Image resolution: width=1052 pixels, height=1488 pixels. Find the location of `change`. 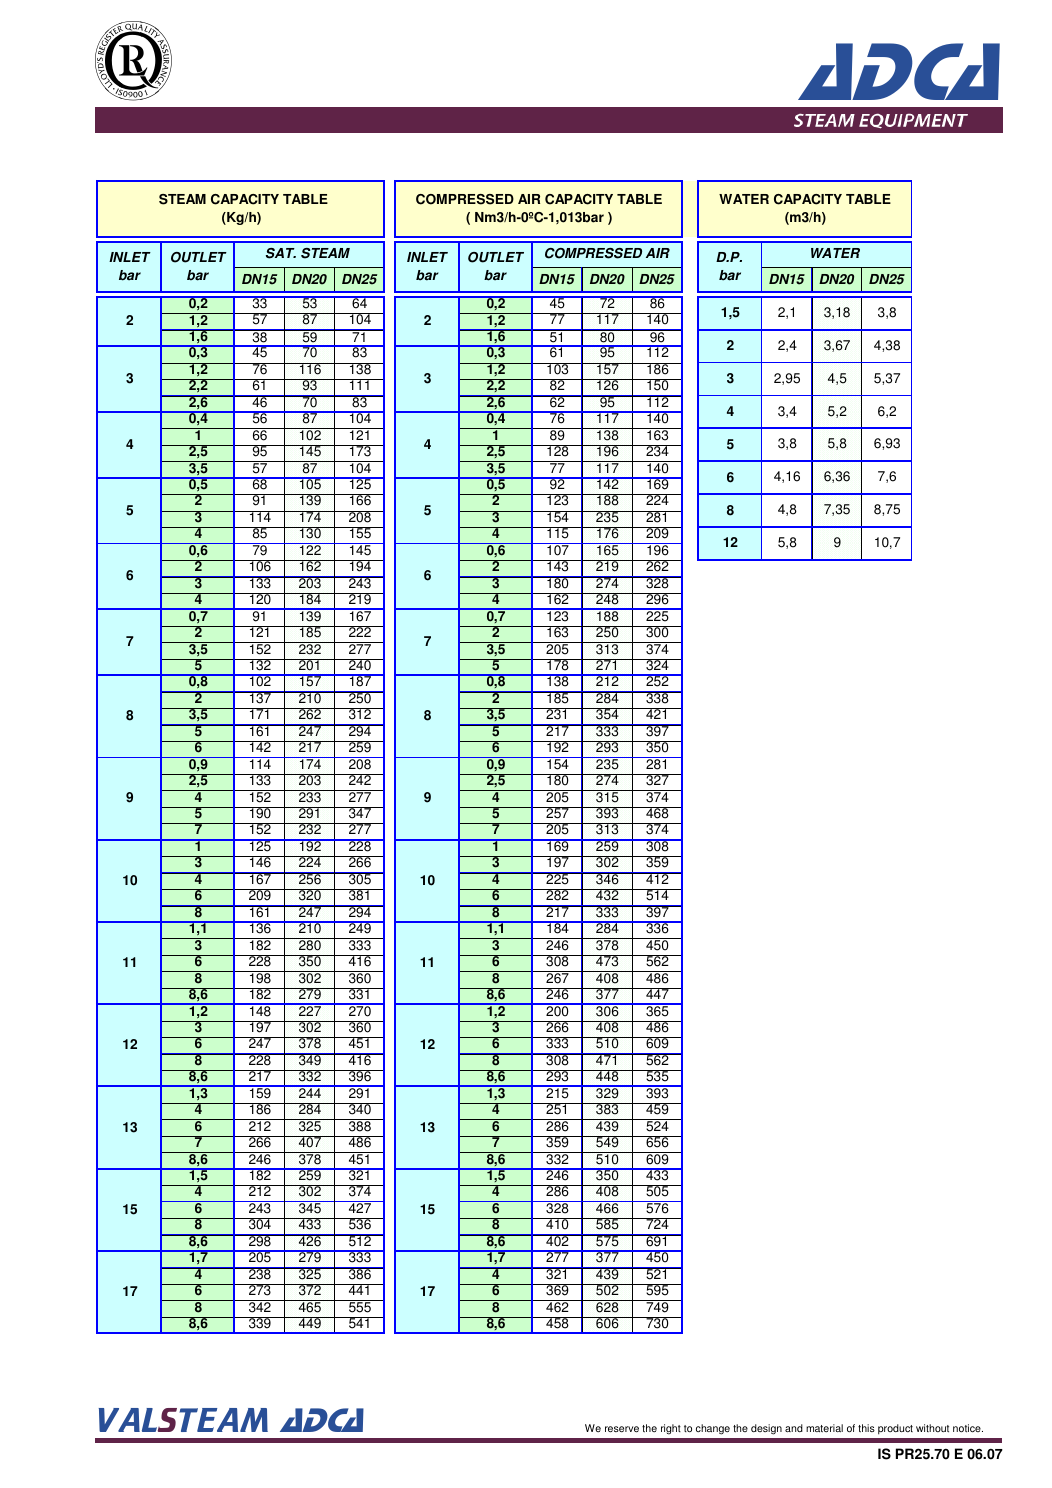

change is located at coordinates (713, 1429).
